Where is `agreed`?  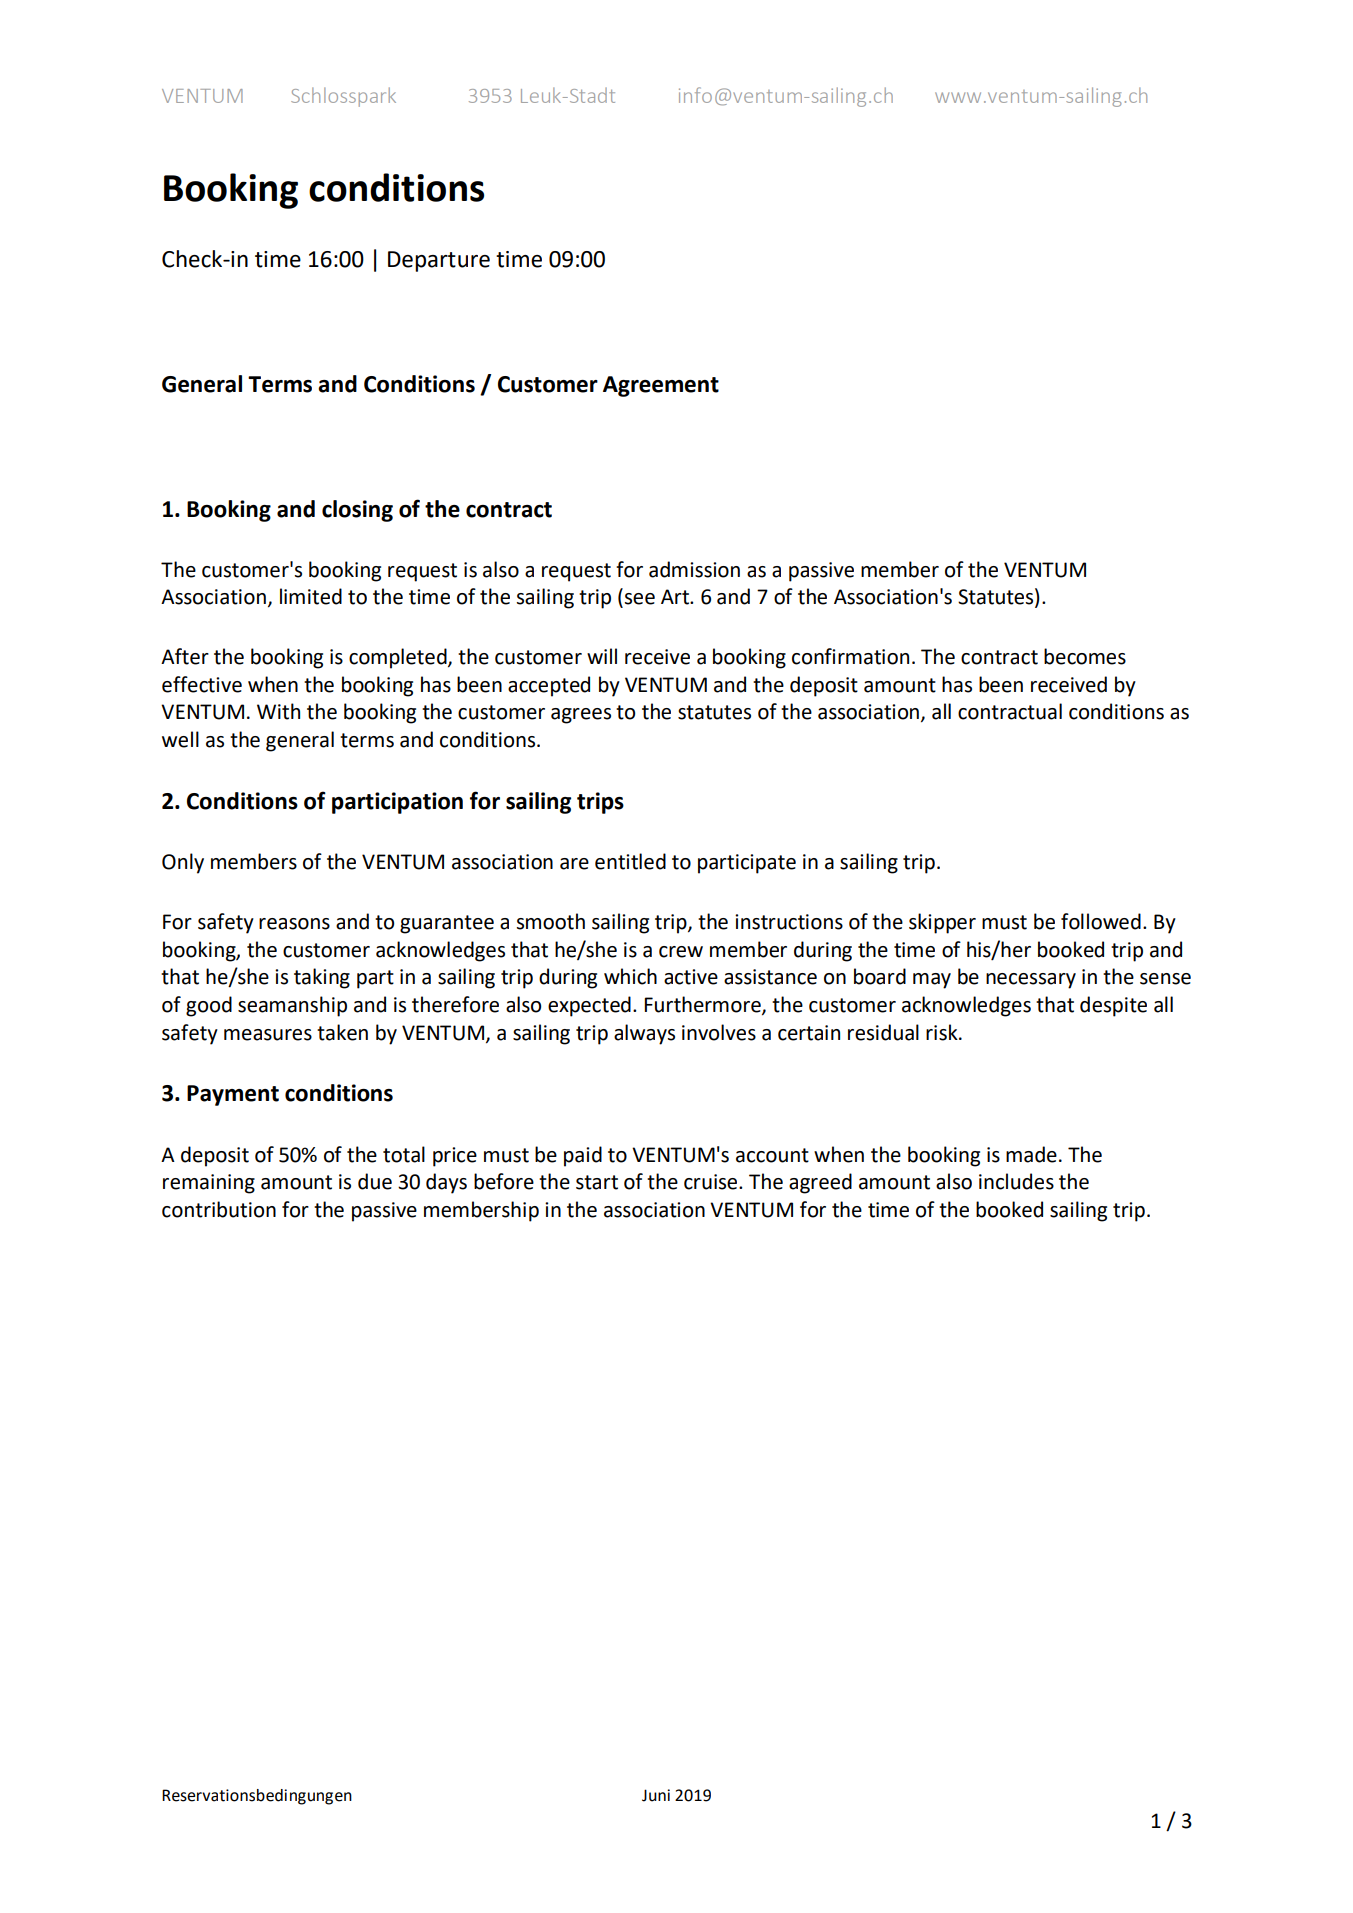
agreed is located at coordinates (820, 1183).
